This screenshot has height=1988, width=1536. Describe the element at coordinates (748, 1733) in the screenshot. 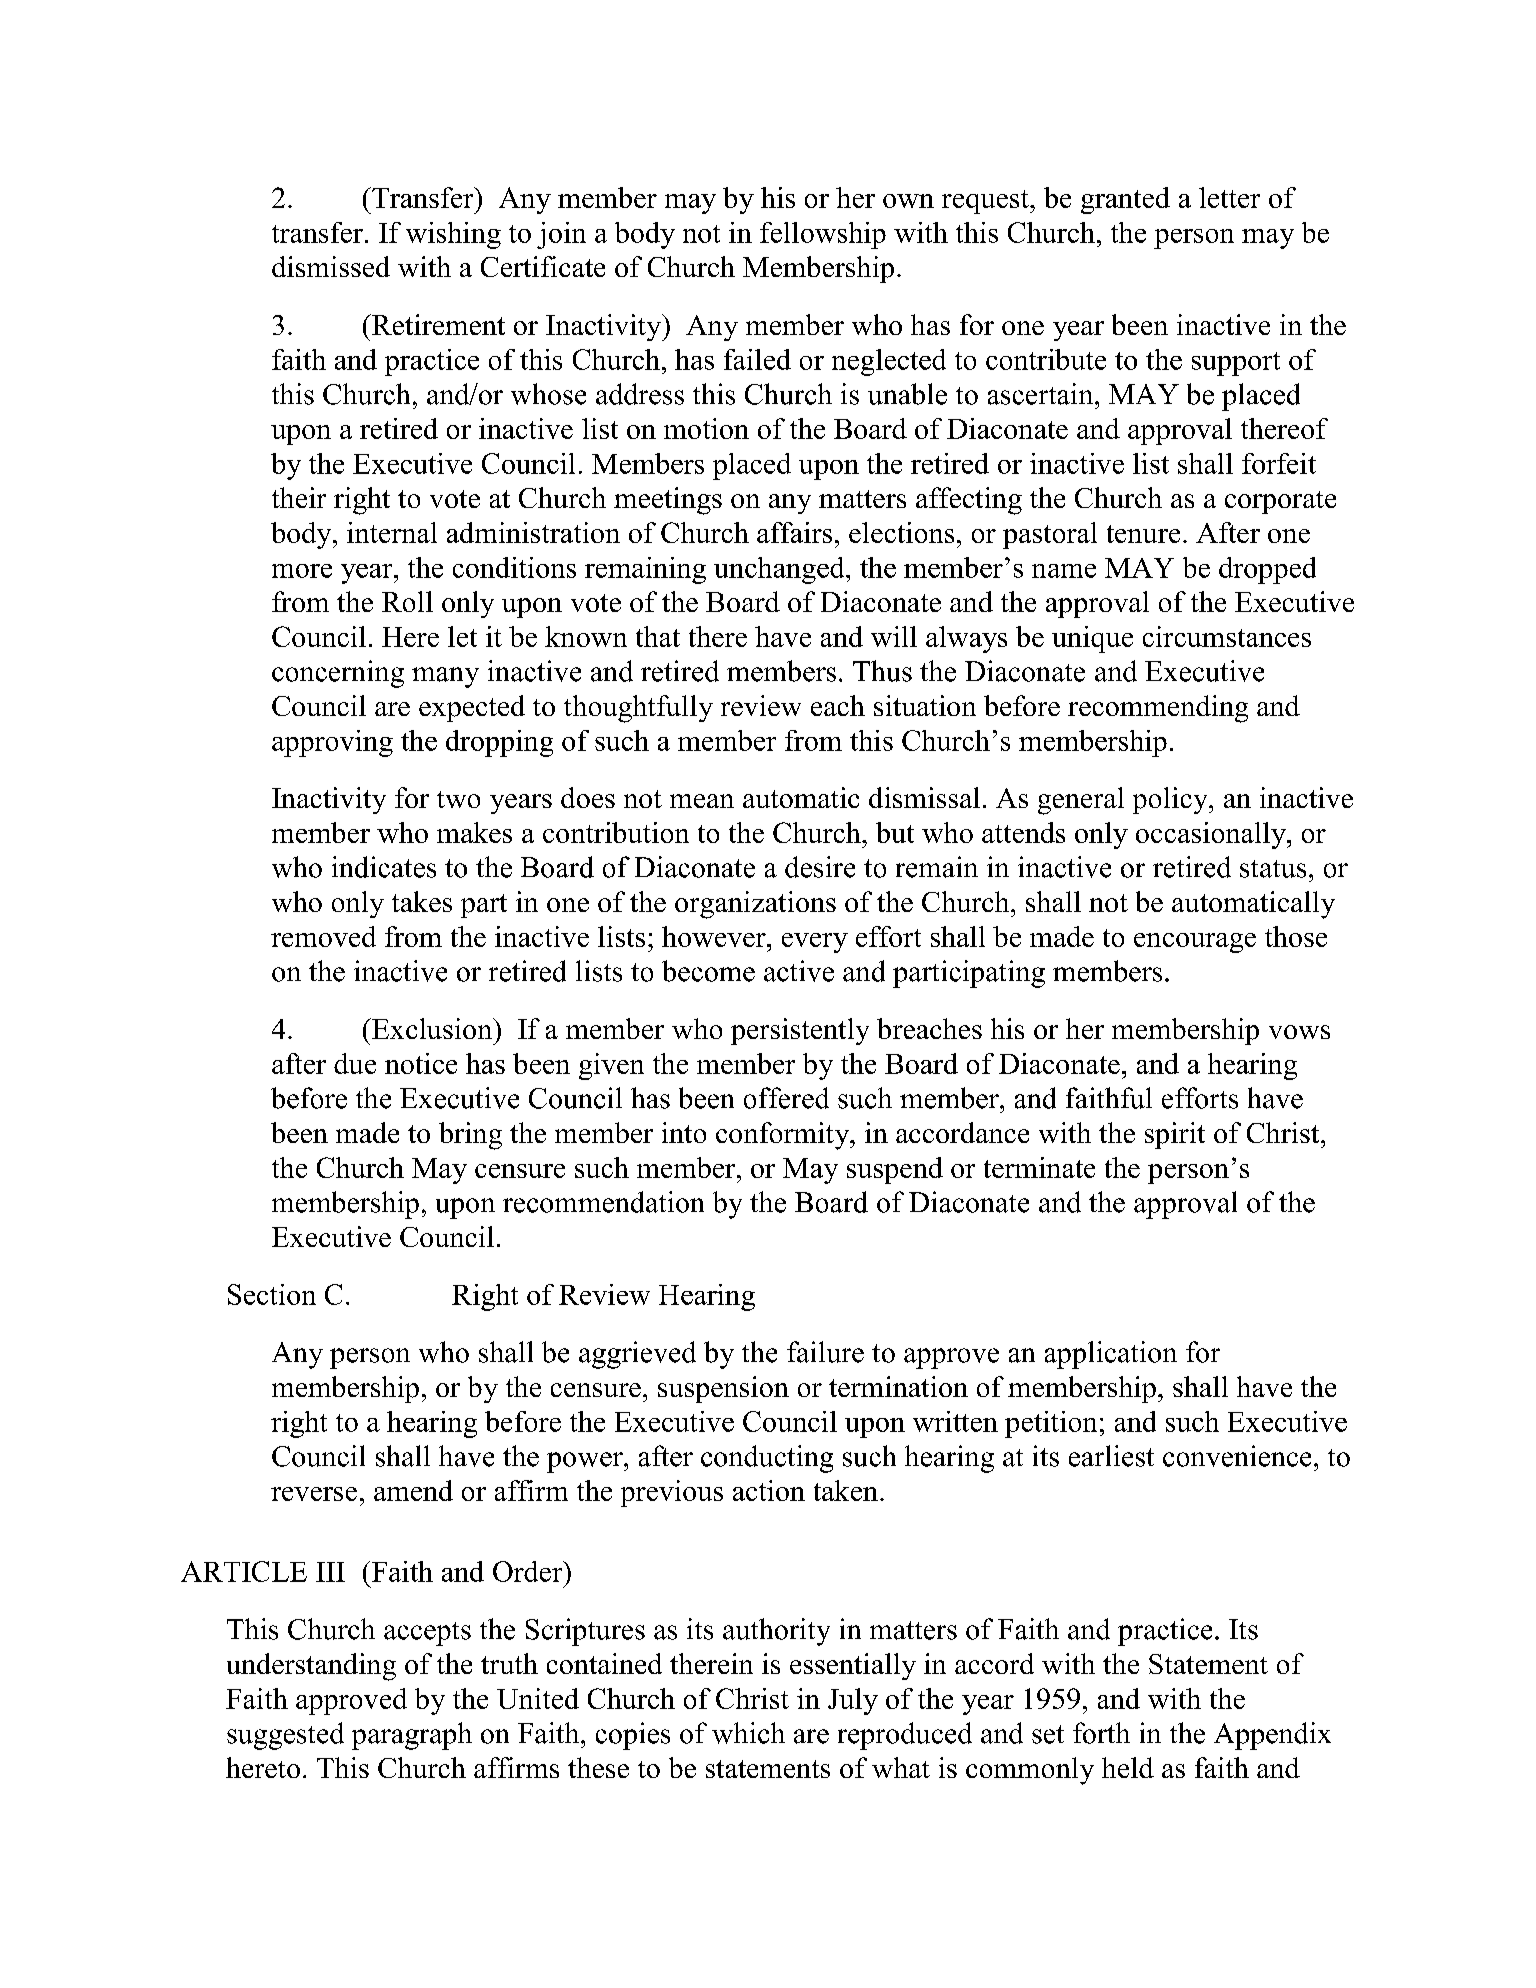

I see `which` at that location.
